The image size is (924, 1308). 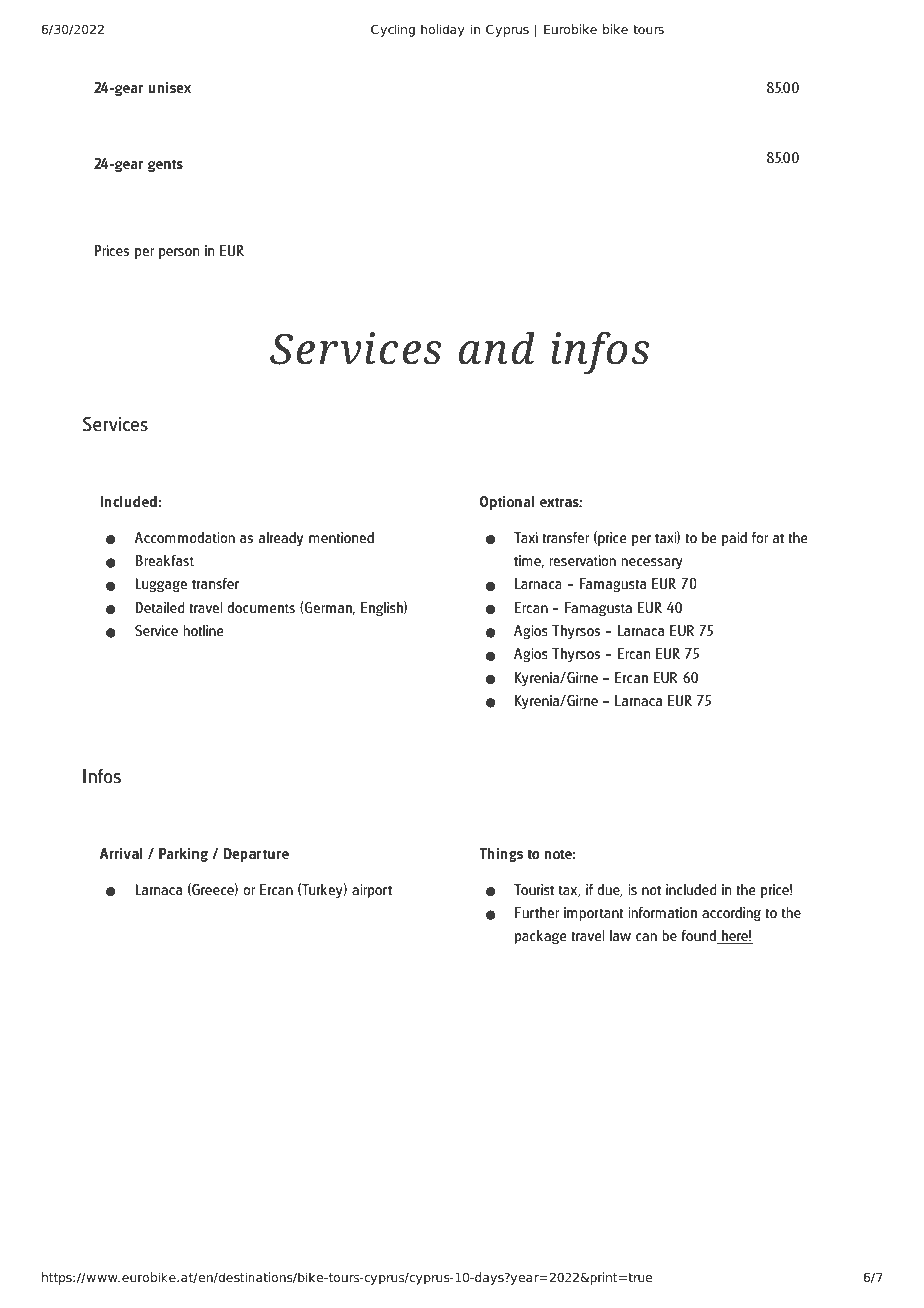 I want to click on person, so click(x=179, y=253).
